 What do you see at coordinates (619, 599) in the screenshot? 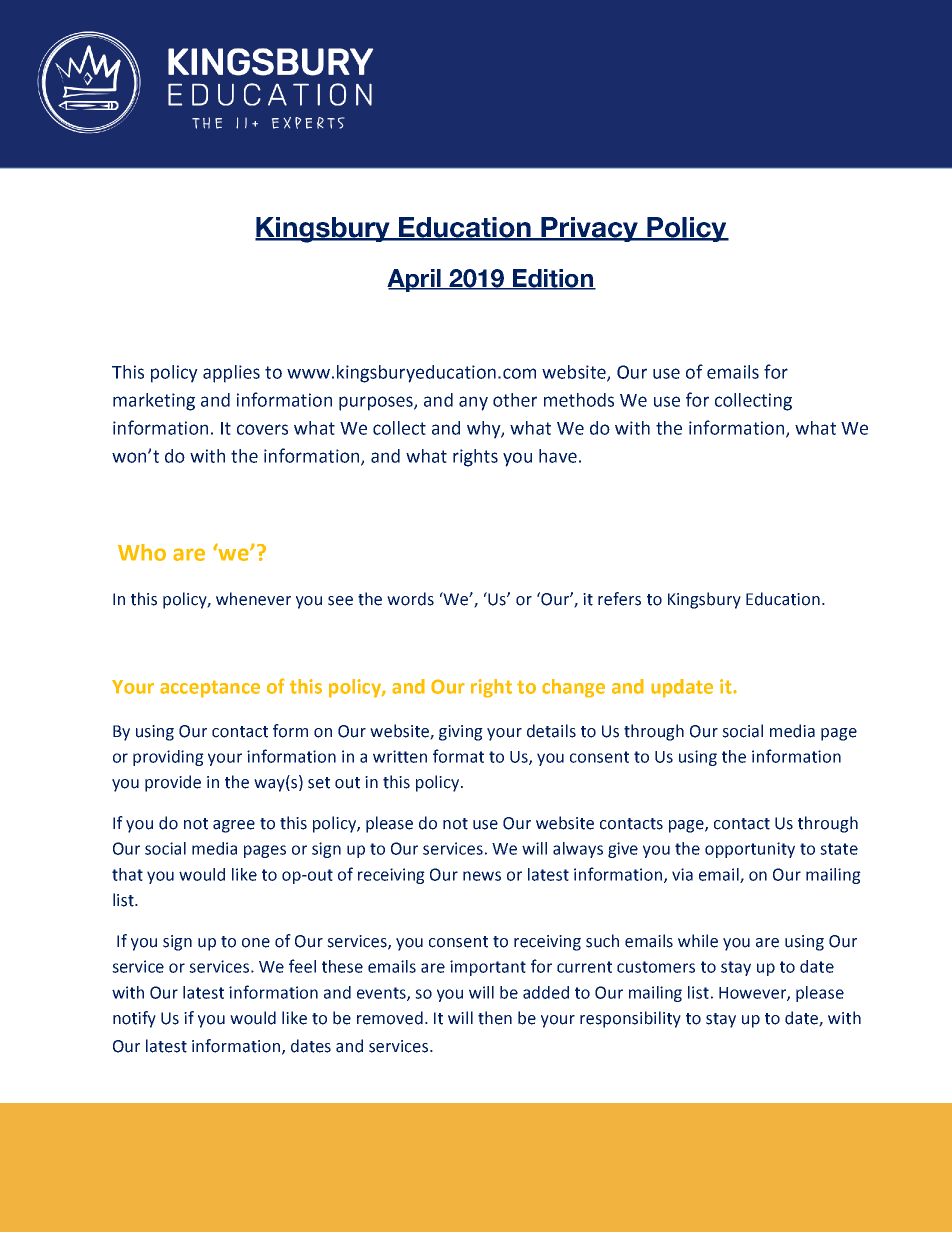
I see `refers` at bounding box center [619, 599].
